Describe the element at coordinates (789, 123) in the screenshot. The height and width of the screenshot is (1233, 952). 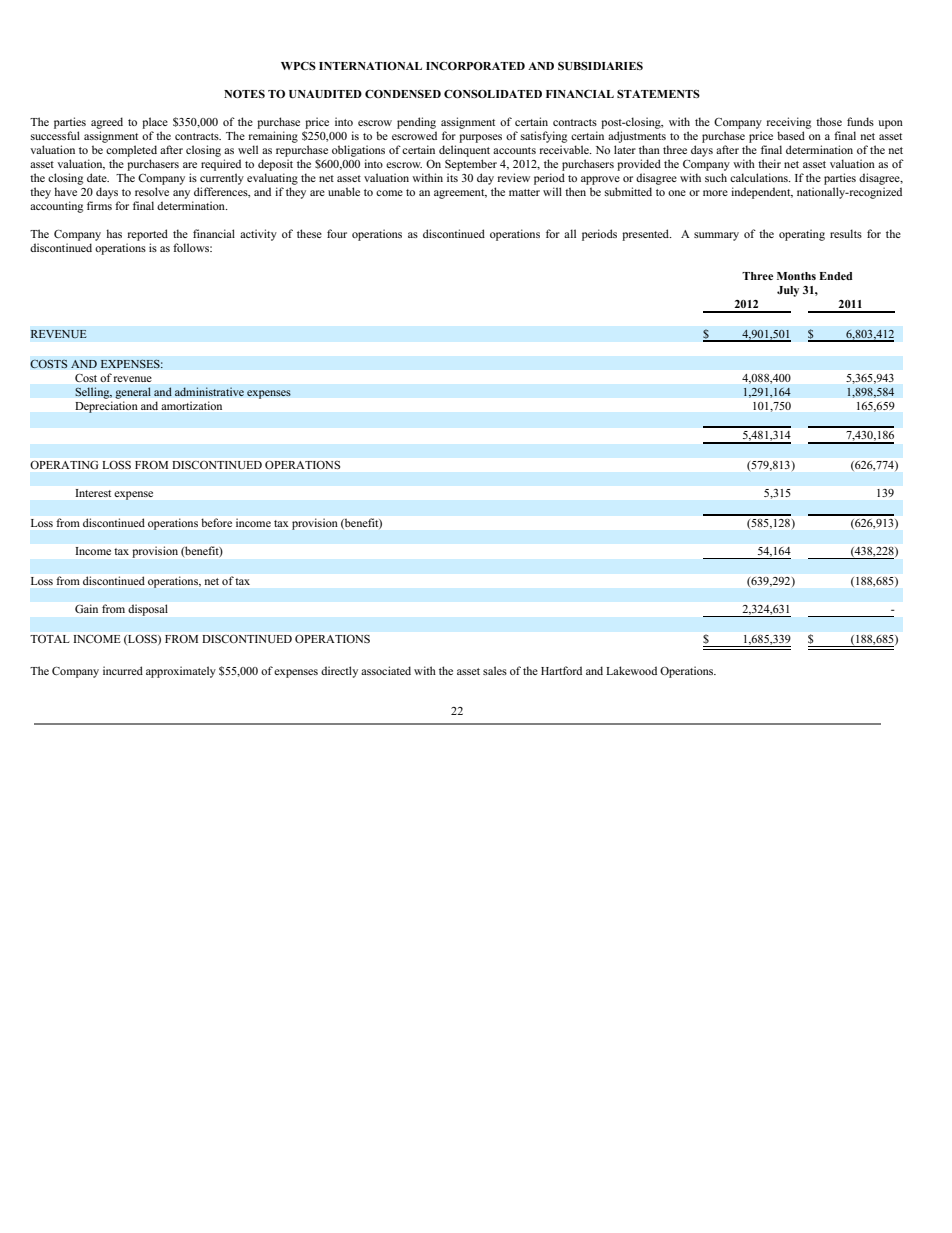
I see `receiving` at that location.
